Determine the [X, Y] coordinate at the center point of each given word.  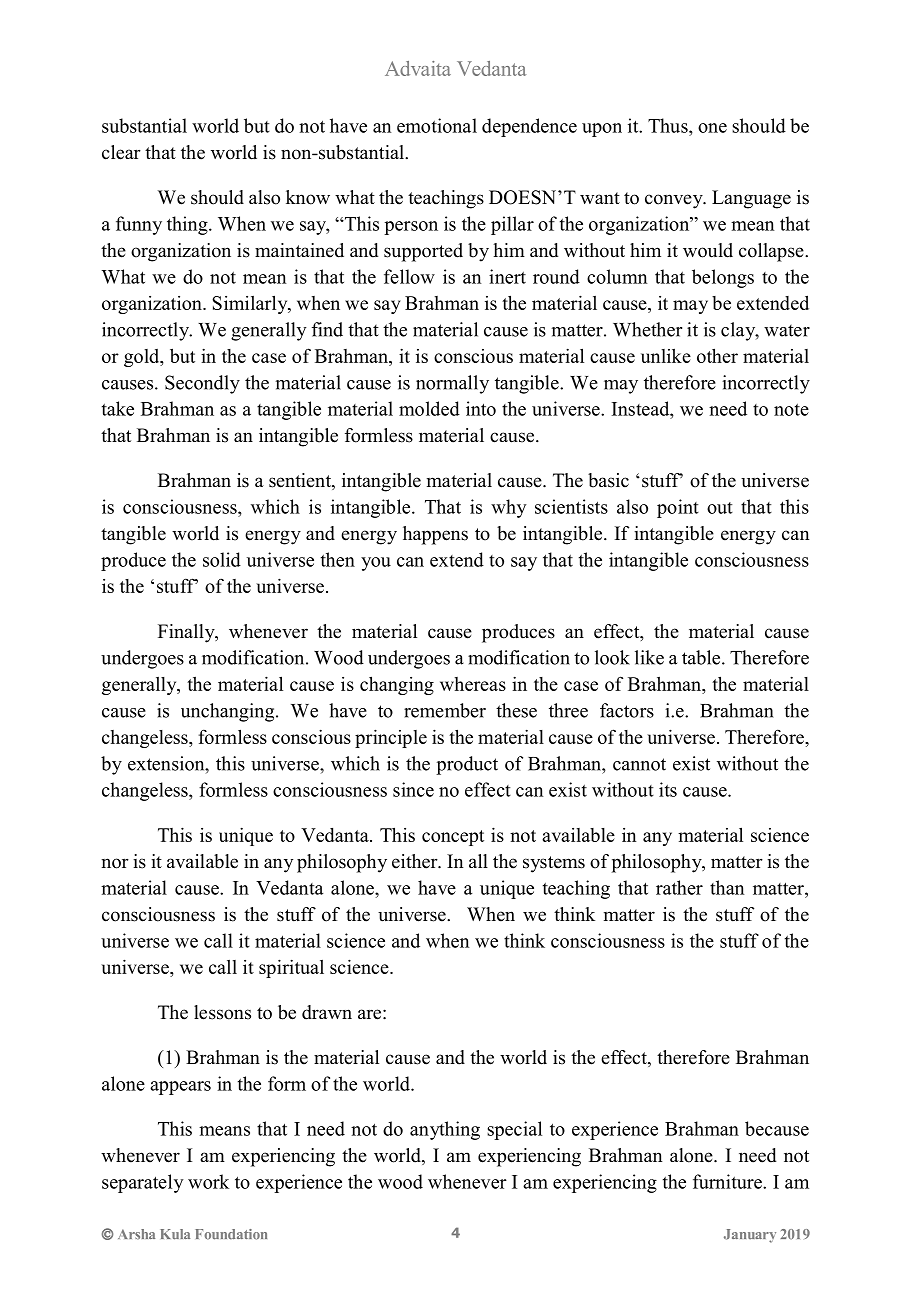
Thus [669, 125]
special [514, 1130]
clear [121, 152]
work [208, 1181]
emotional [437, 125]
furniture [728, 1181]
